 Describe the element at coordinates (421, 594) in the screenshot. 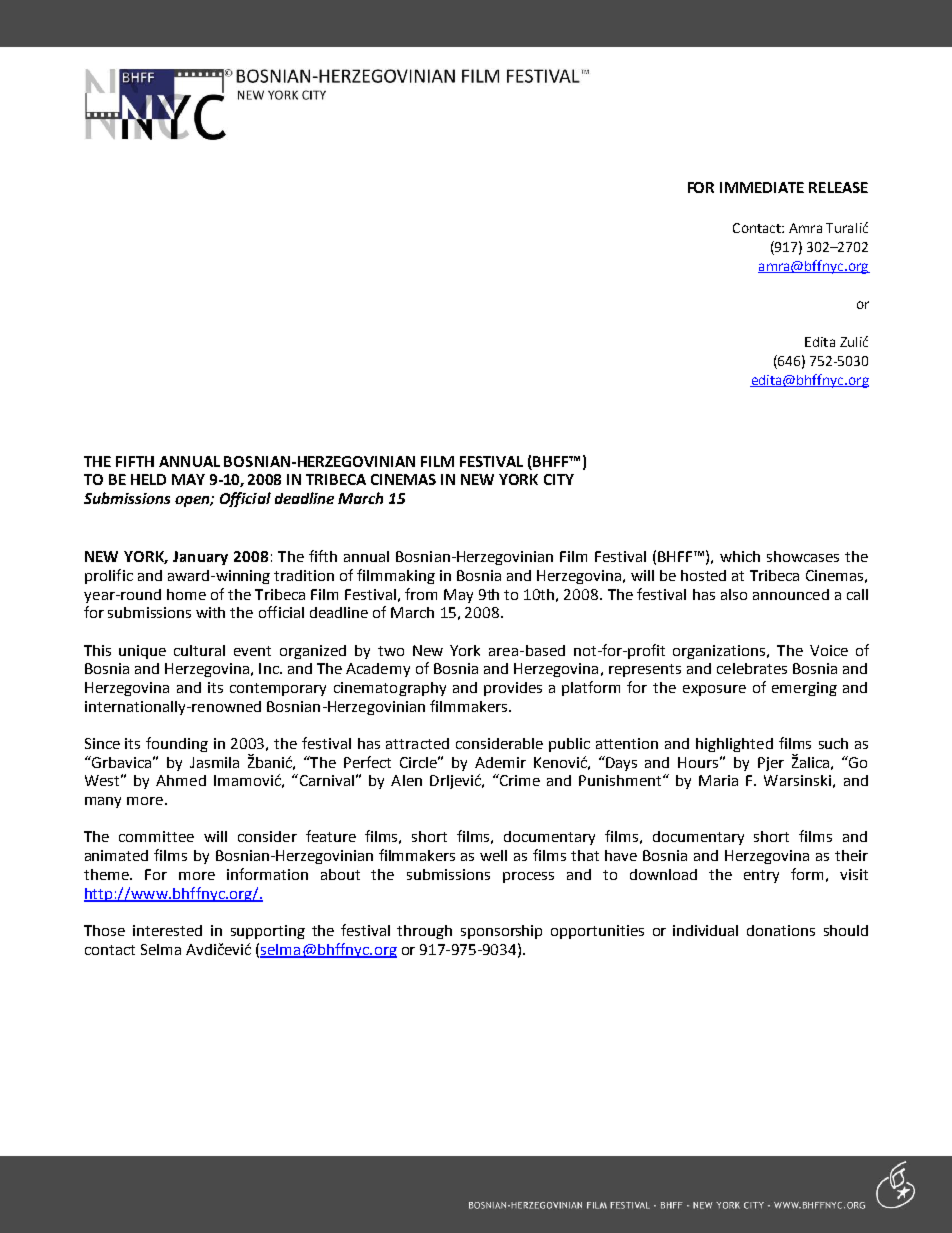

I see `from` at that location.
